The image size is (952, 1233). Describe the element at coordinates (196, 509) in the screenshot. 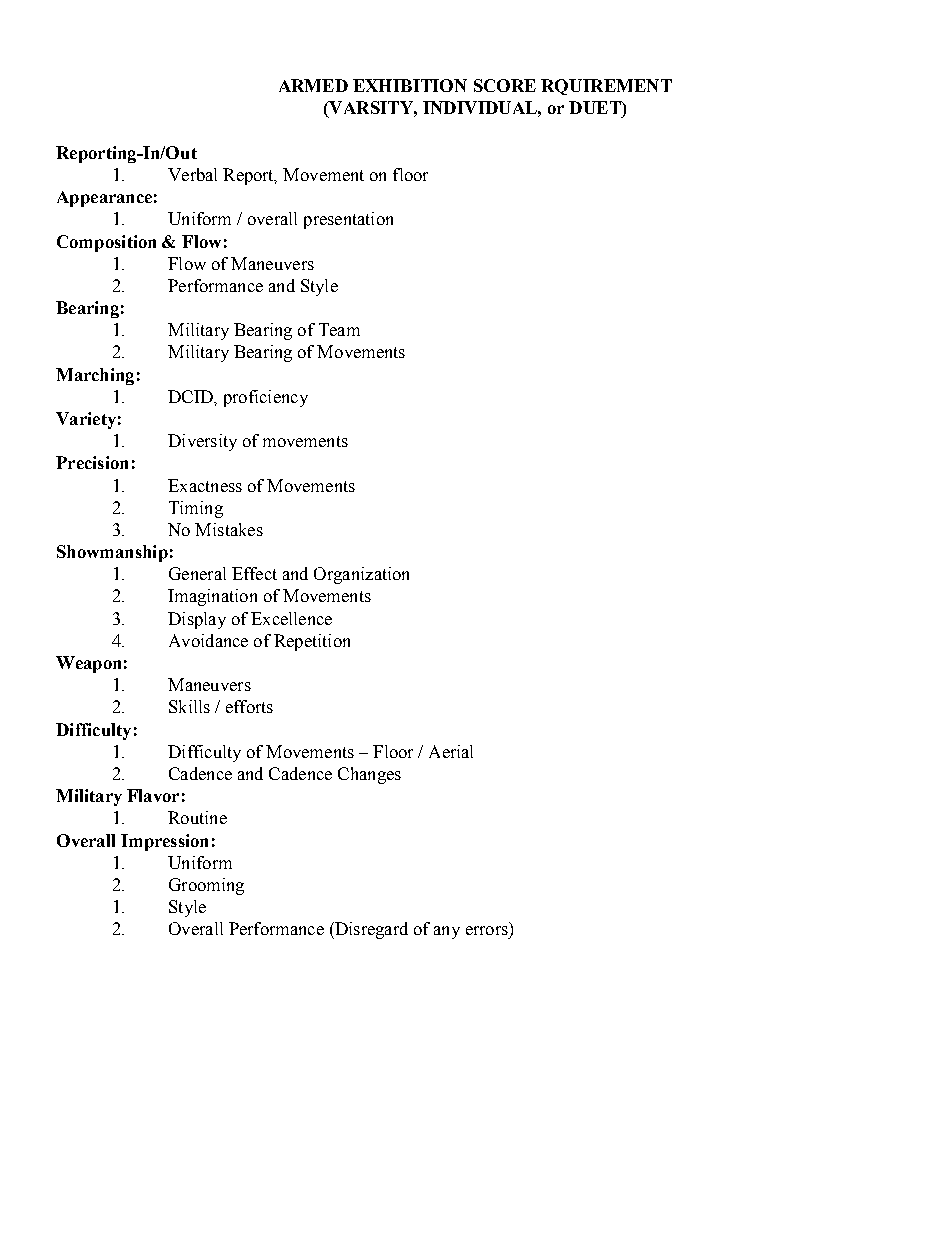

I see `Timing` at that location.
